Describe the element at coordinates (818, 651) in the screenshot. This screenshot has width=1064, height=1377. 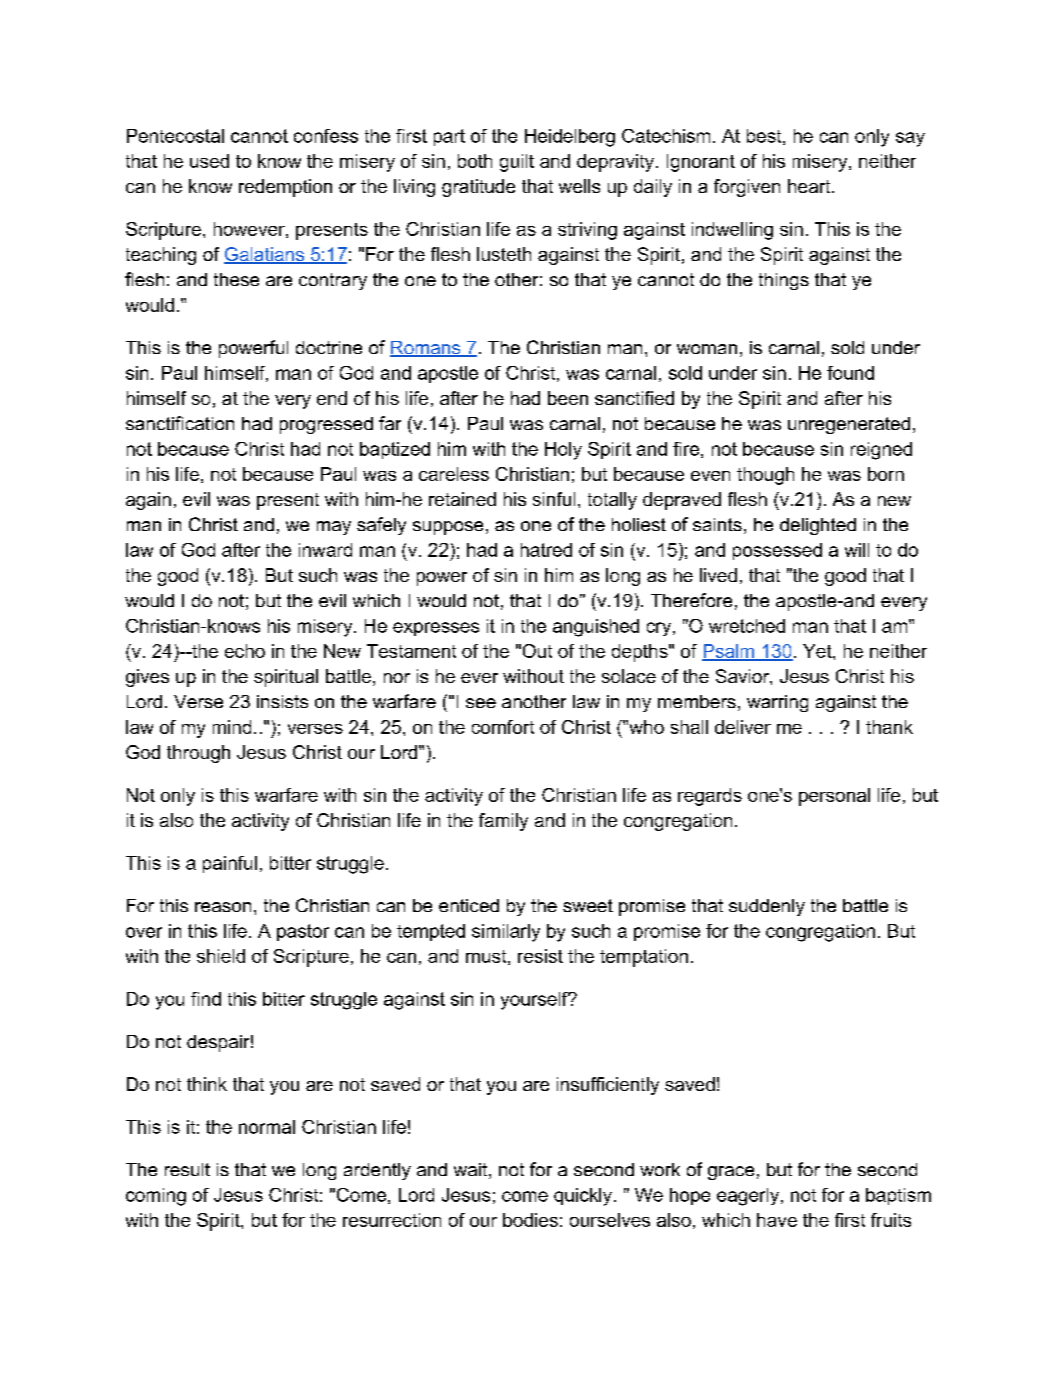
I see `Yet` at that location.
